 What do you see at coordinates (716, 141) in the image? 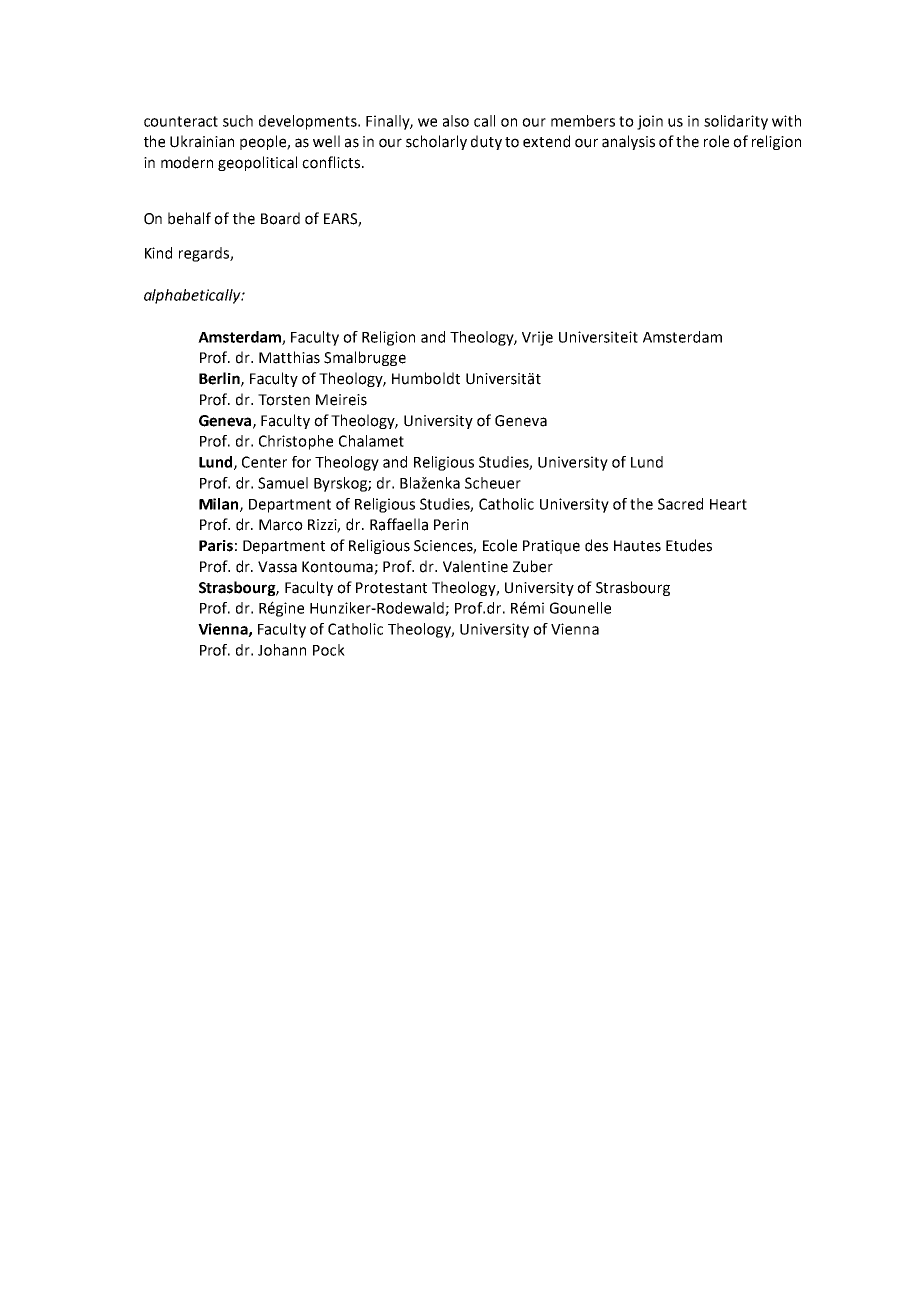
I see `role` at bounding box center [716, 141].
